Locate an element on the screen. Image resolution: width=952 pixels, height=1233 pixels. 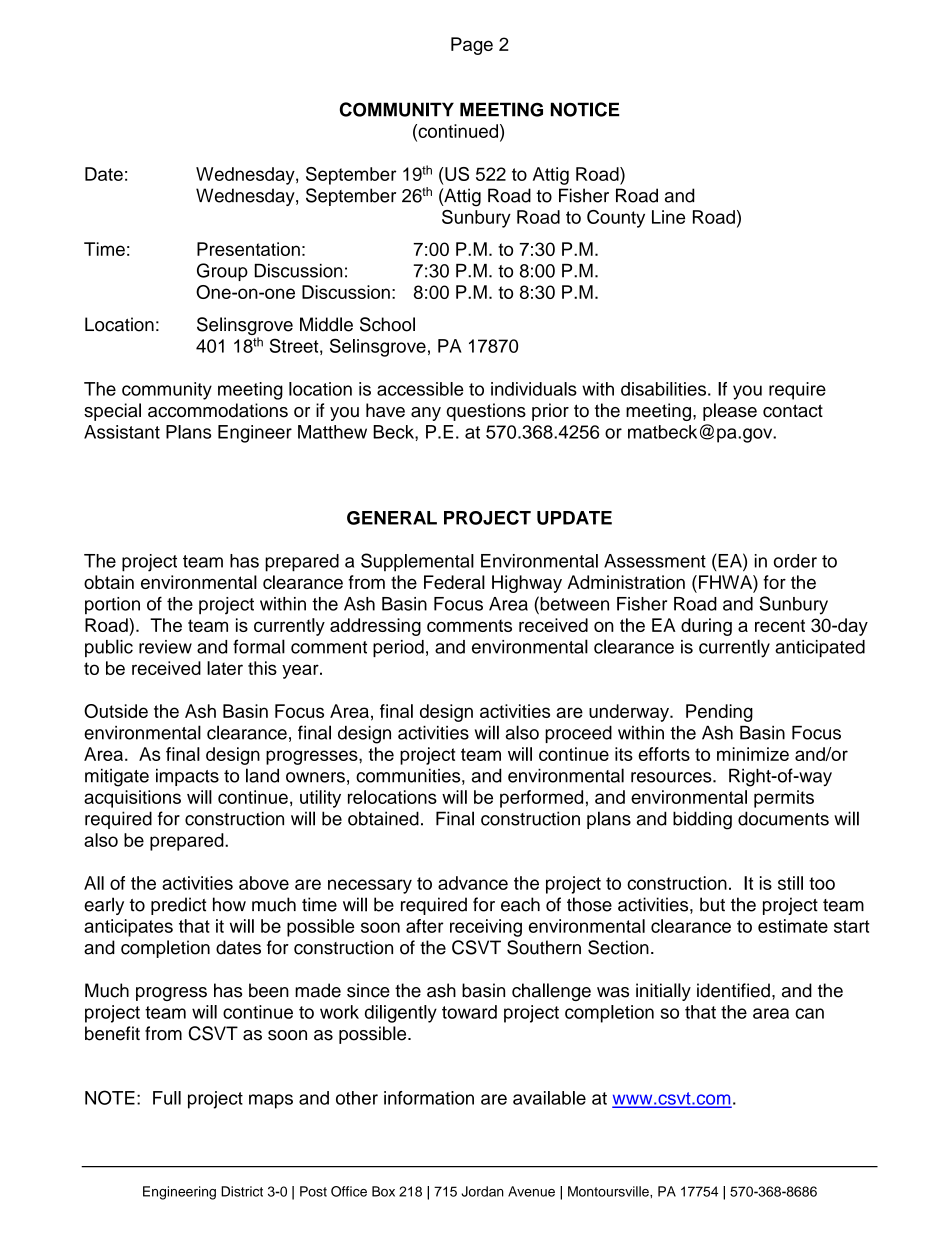
District is located at coordinates (242, 1191).
